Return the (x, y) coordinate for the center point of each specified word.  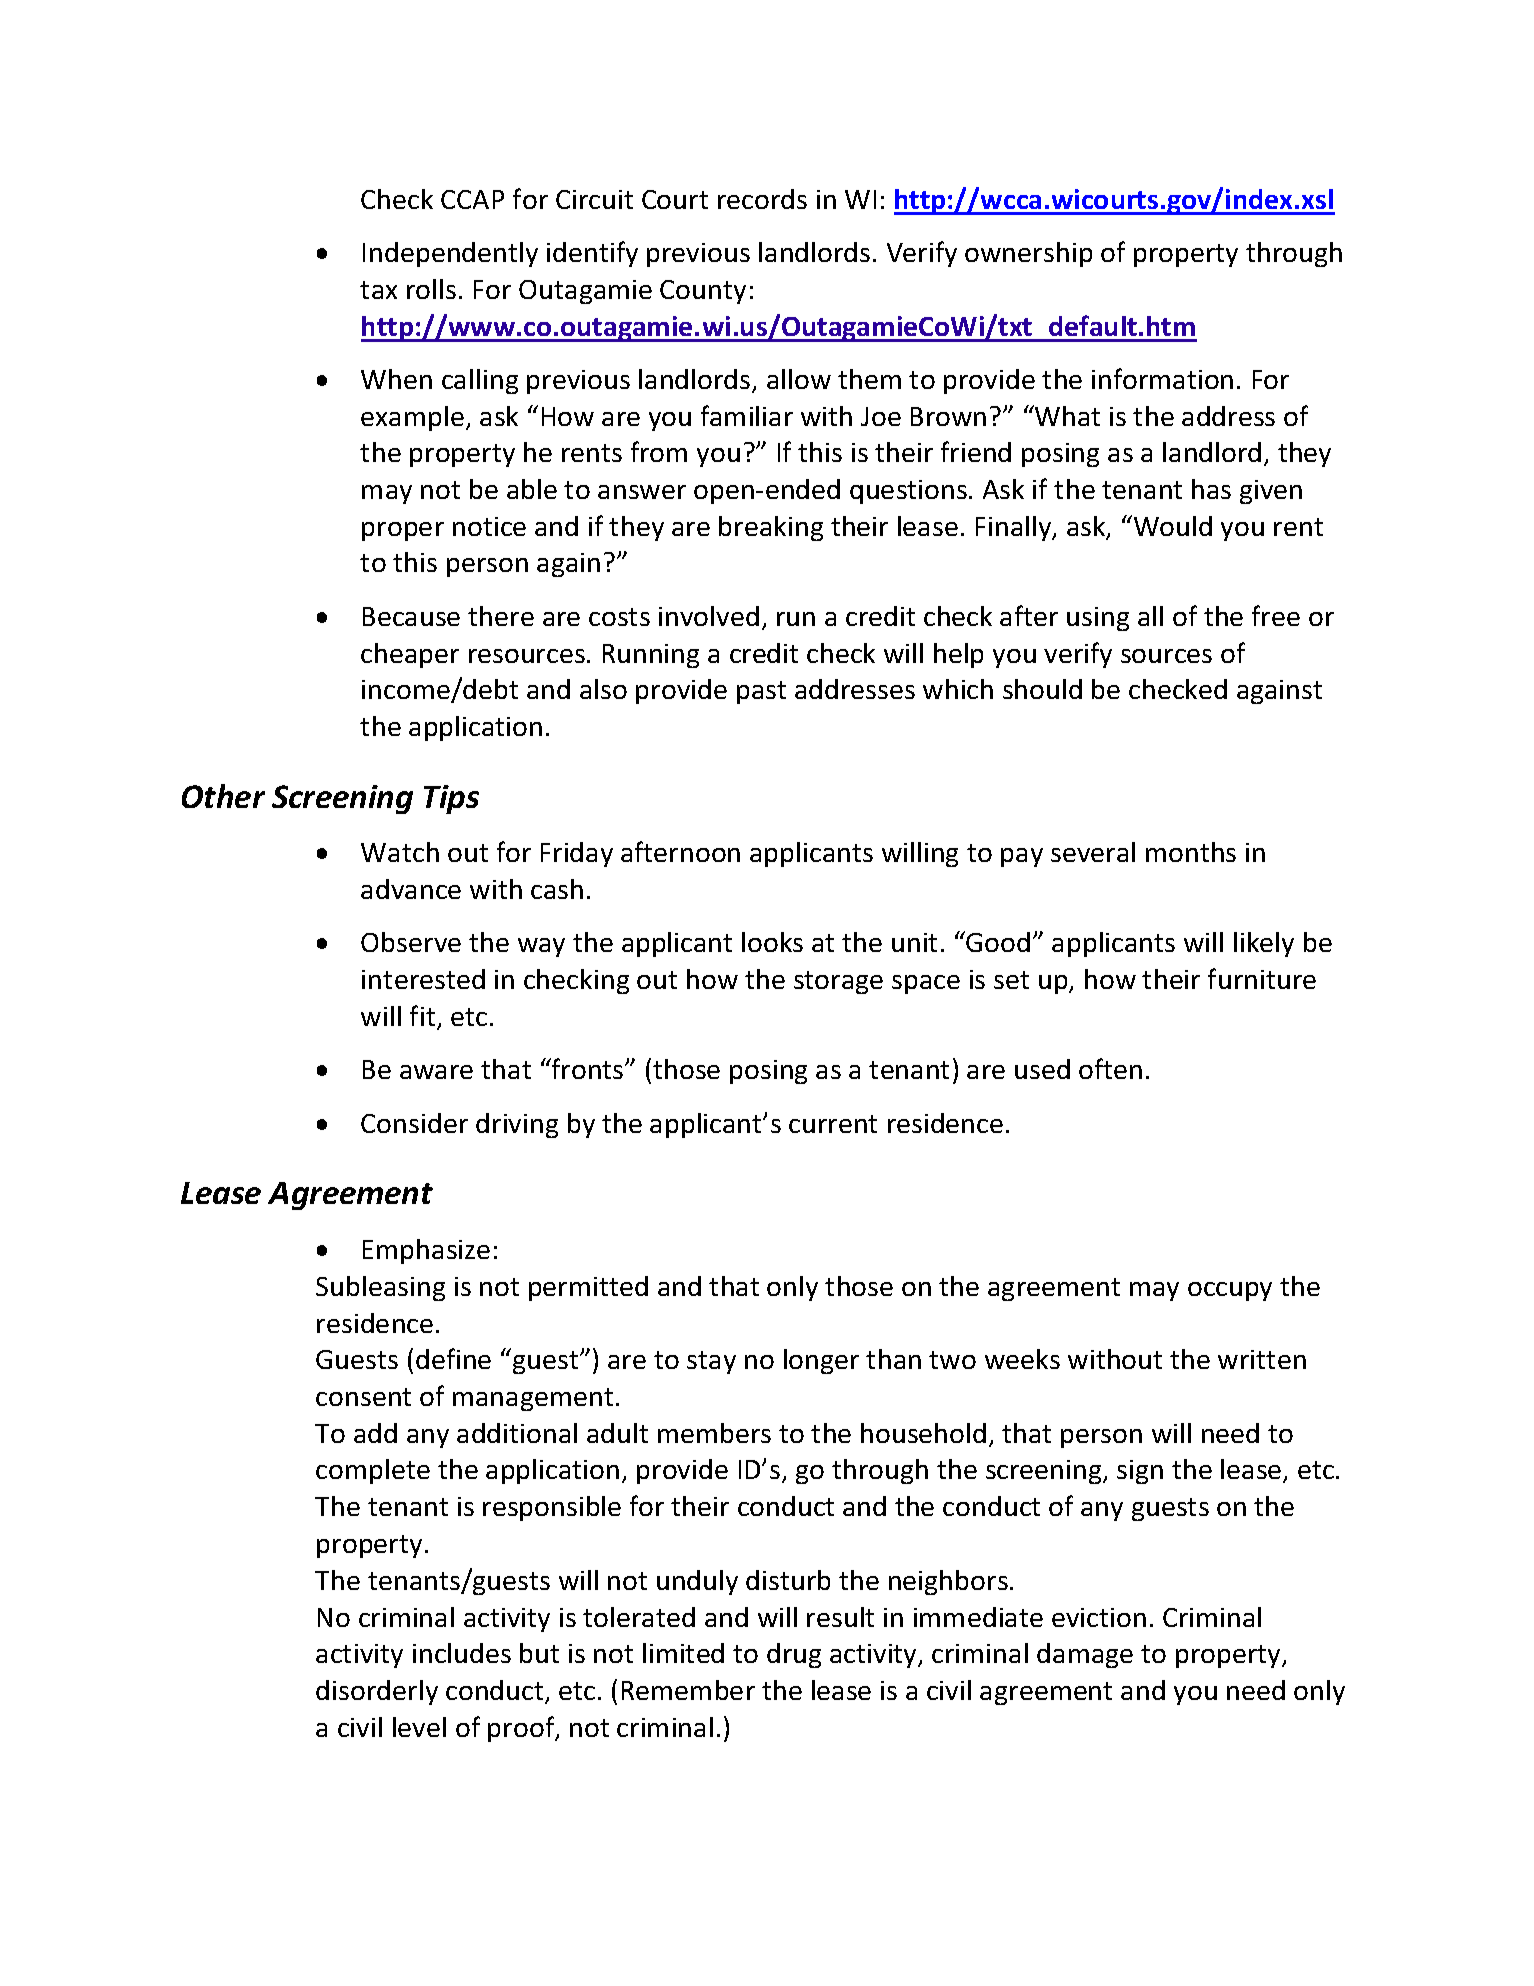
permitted (588, 1288)
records (762, 199)
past (761, 692)
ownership (1028, 254)
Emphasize (426, 1251)
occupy (1230, 1291)
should (1042, 689)
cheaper (410, 655)
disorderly (377, 1692)
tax (378, 290)
